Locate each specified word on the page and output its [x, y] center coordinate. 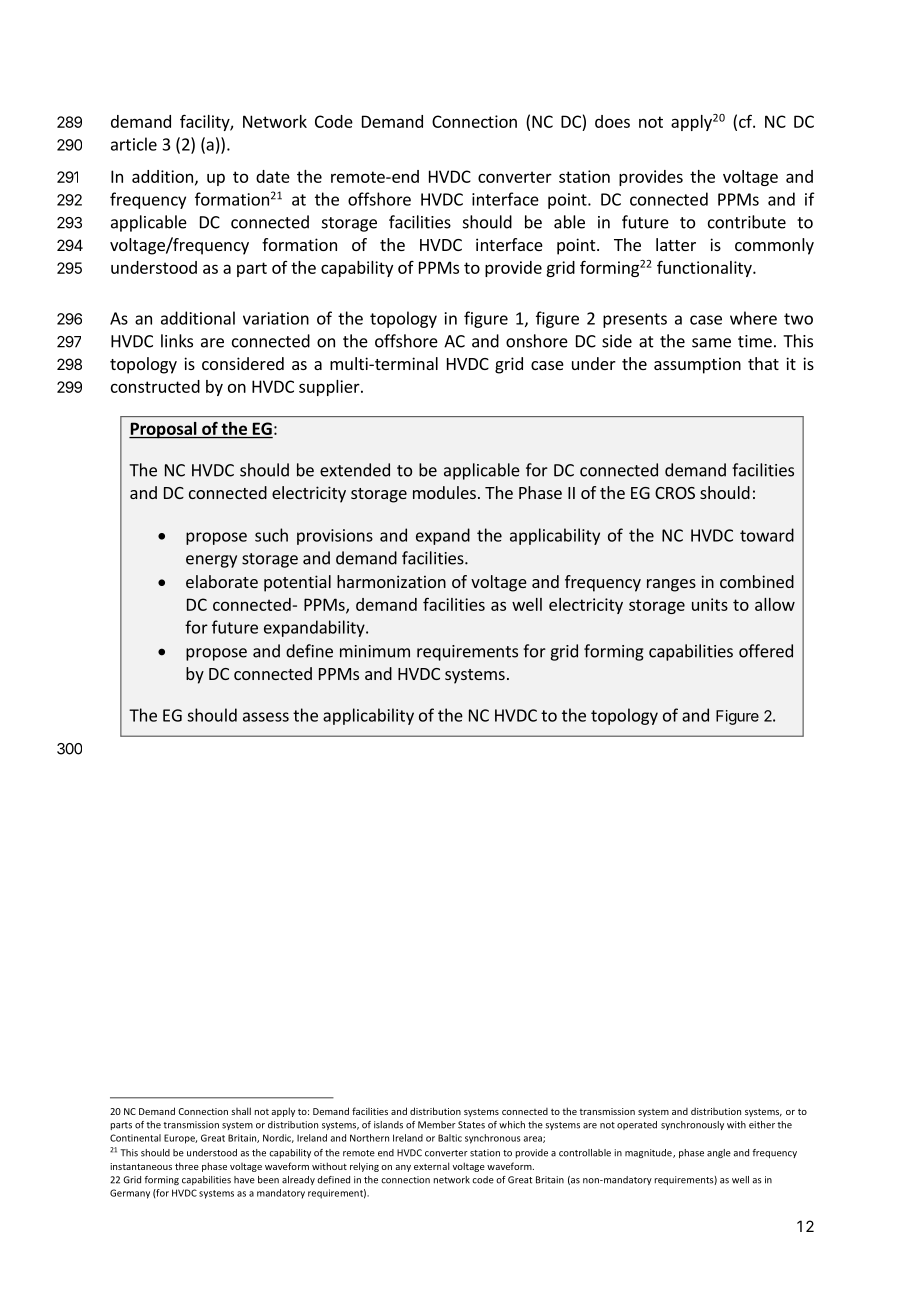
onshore [537, 341]
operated [637, 1125]
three [187, 1166]
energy [211, 561]
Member [437, 1125]
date [273, 176]
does [612, 121]
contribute [747, 222]
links [177, 341]
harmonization [391, 581]
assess [266, 717]
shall [241, 1111]
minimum [375, 651]
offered [766, 651]
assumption [697, 365]
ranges [671, 585]
